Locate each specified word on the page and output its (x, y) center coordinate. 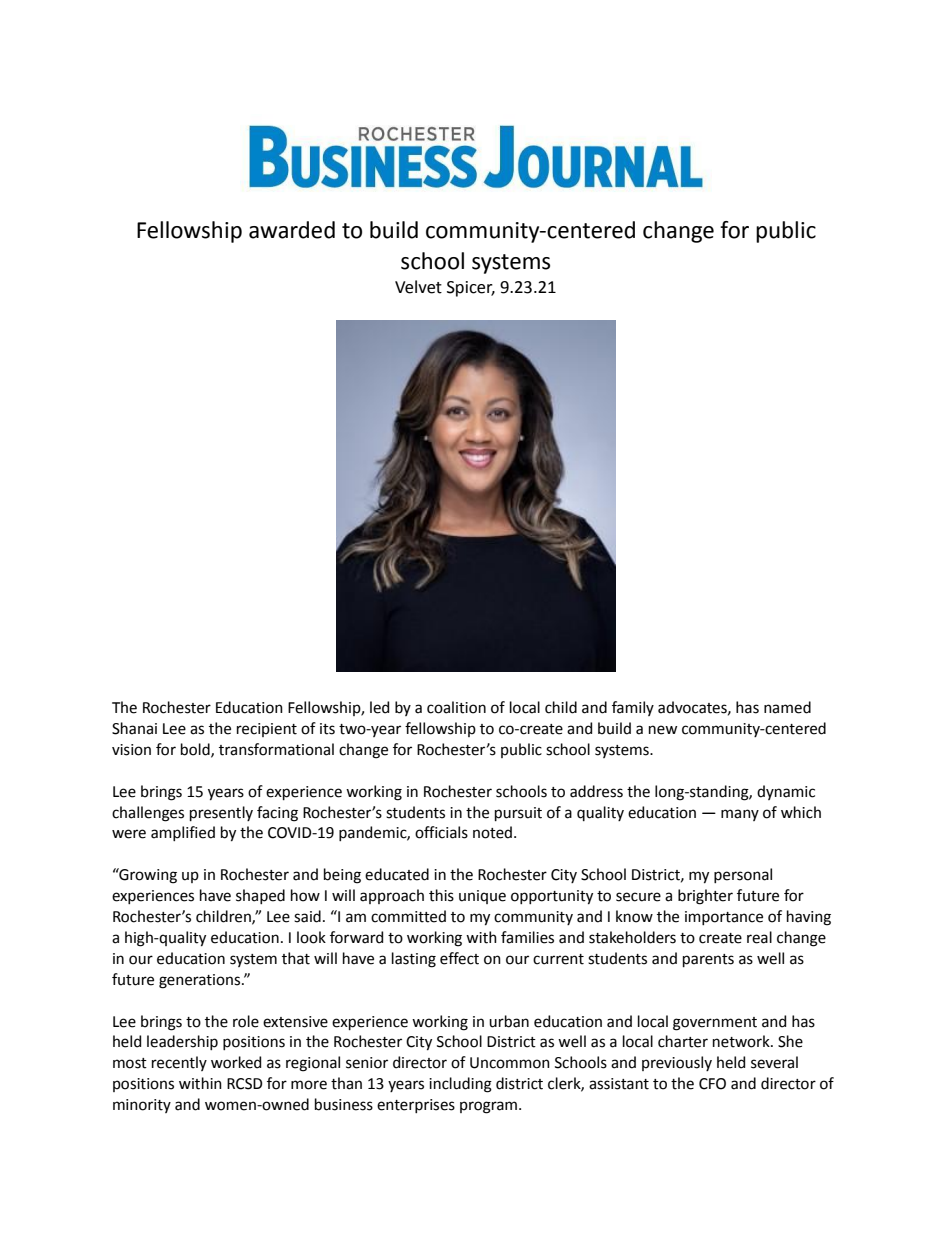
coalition (456, 707)
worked (236, 1062)
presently (221, 813)
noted (492, 832)
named (787, 707)
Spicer (471, 289)
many (740, 815)
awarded (292, 230)
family (633, 708)
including (460, 1085)
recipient (267, 730)
